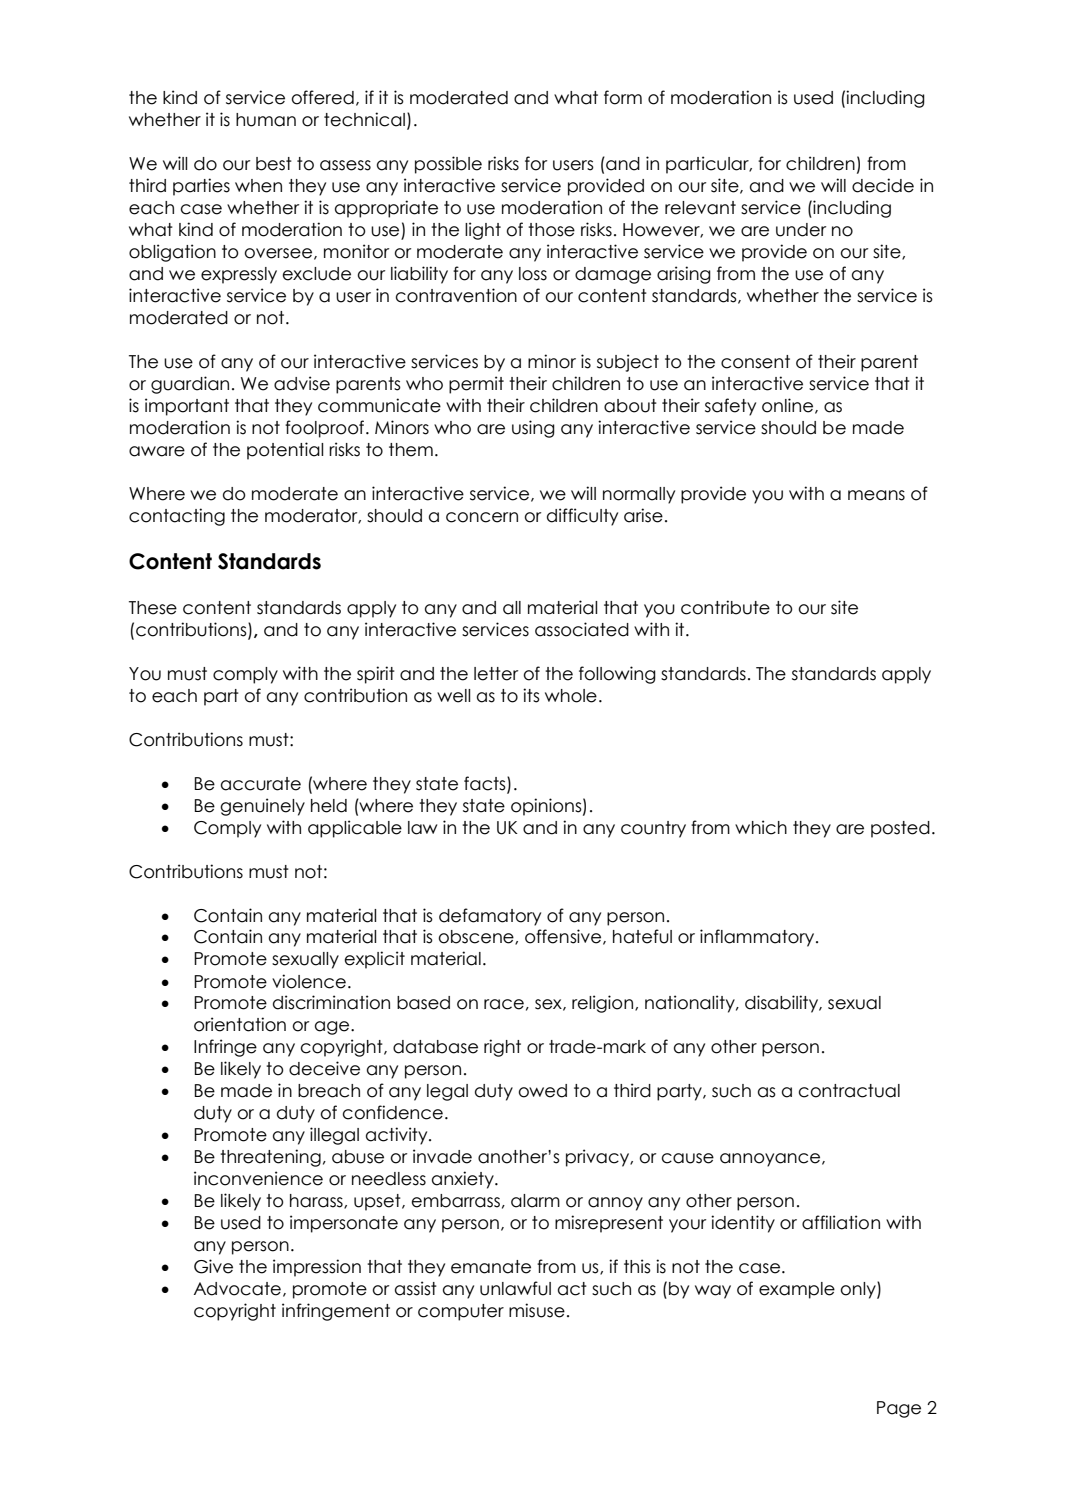 The width and height of the screenshot is (1066, 1508). I want to click on means, so click(876, 495).
